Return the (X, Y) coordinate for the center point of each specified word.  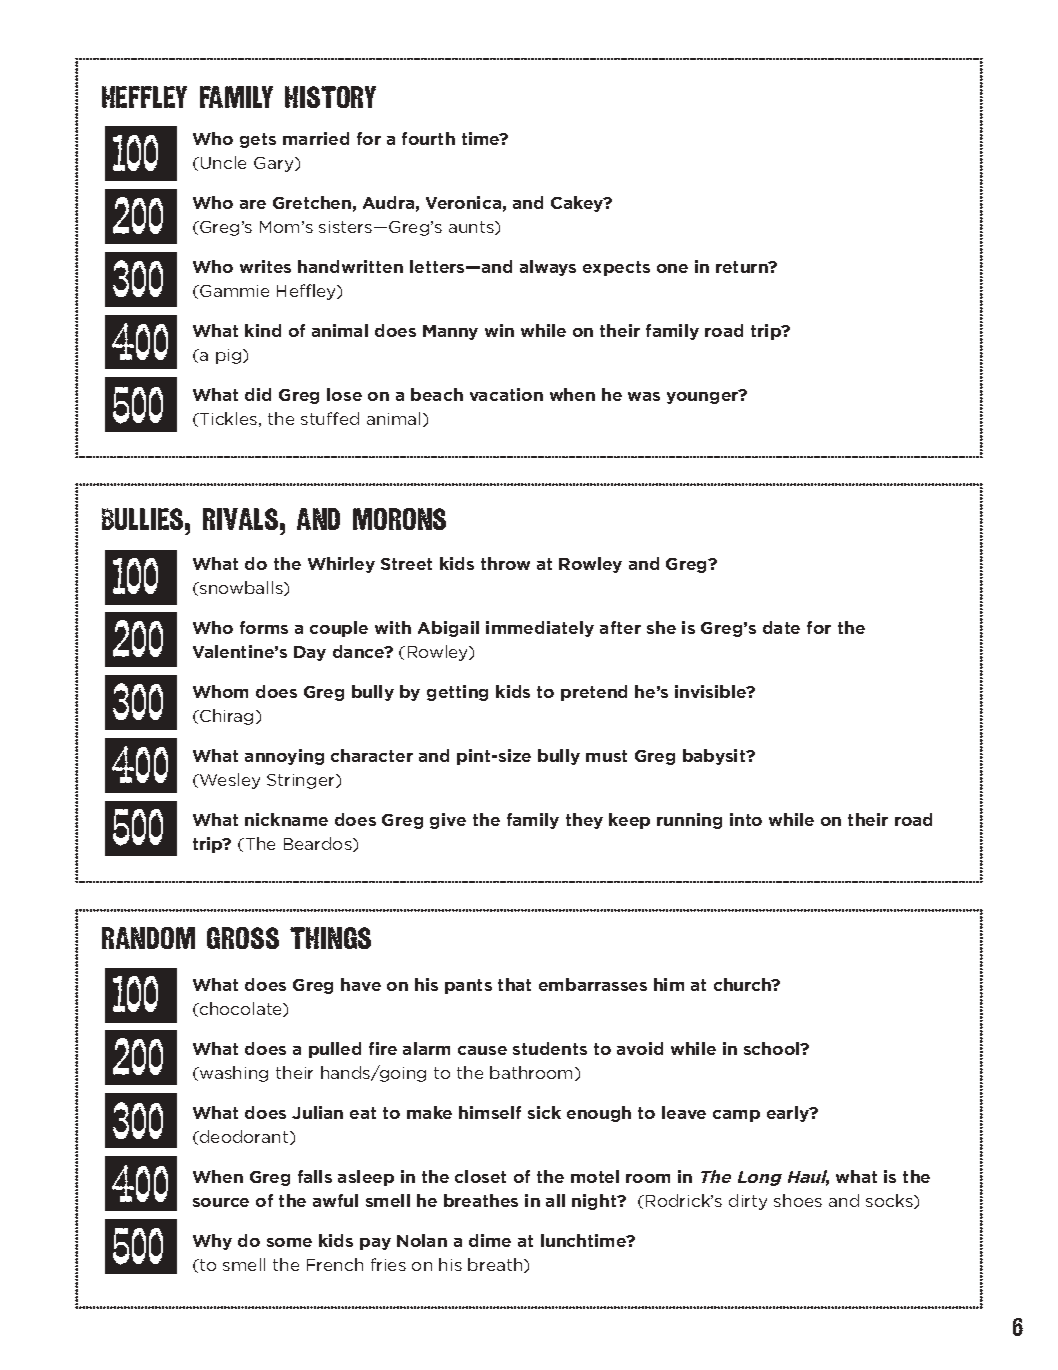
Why (212, 1242)
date (781, 627)
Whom (220, 691)
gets (258, 140)
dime (490, 1240)
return (743, 267)
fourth (428, 138)
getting (457, 693)
